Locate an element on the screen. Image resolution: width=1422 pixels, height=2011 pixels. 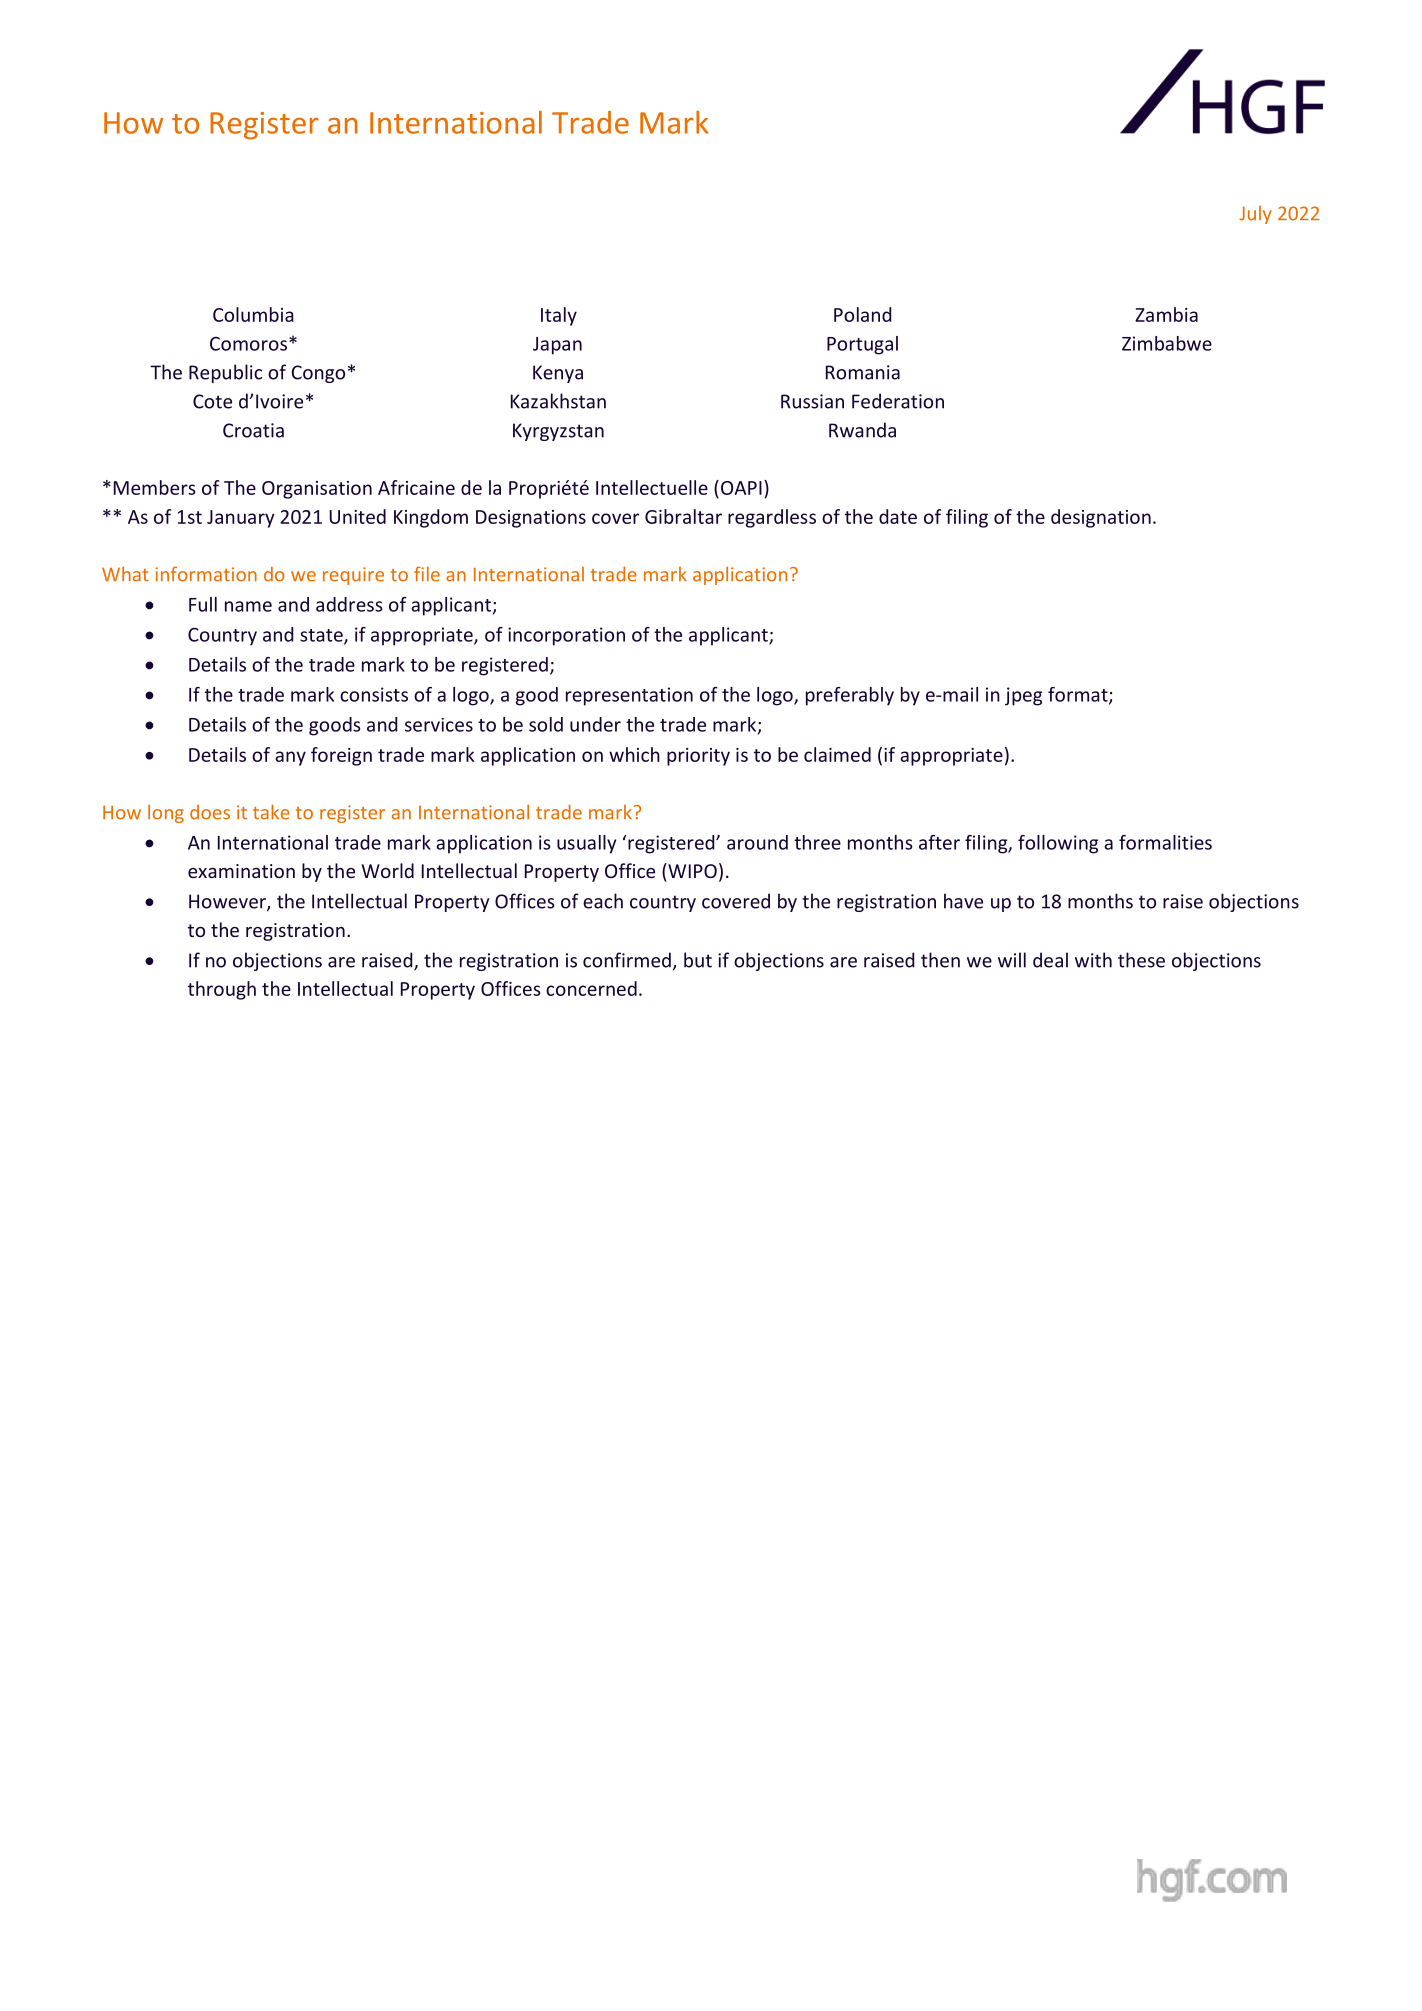
Croatia is located at coordinates (253, 430).
